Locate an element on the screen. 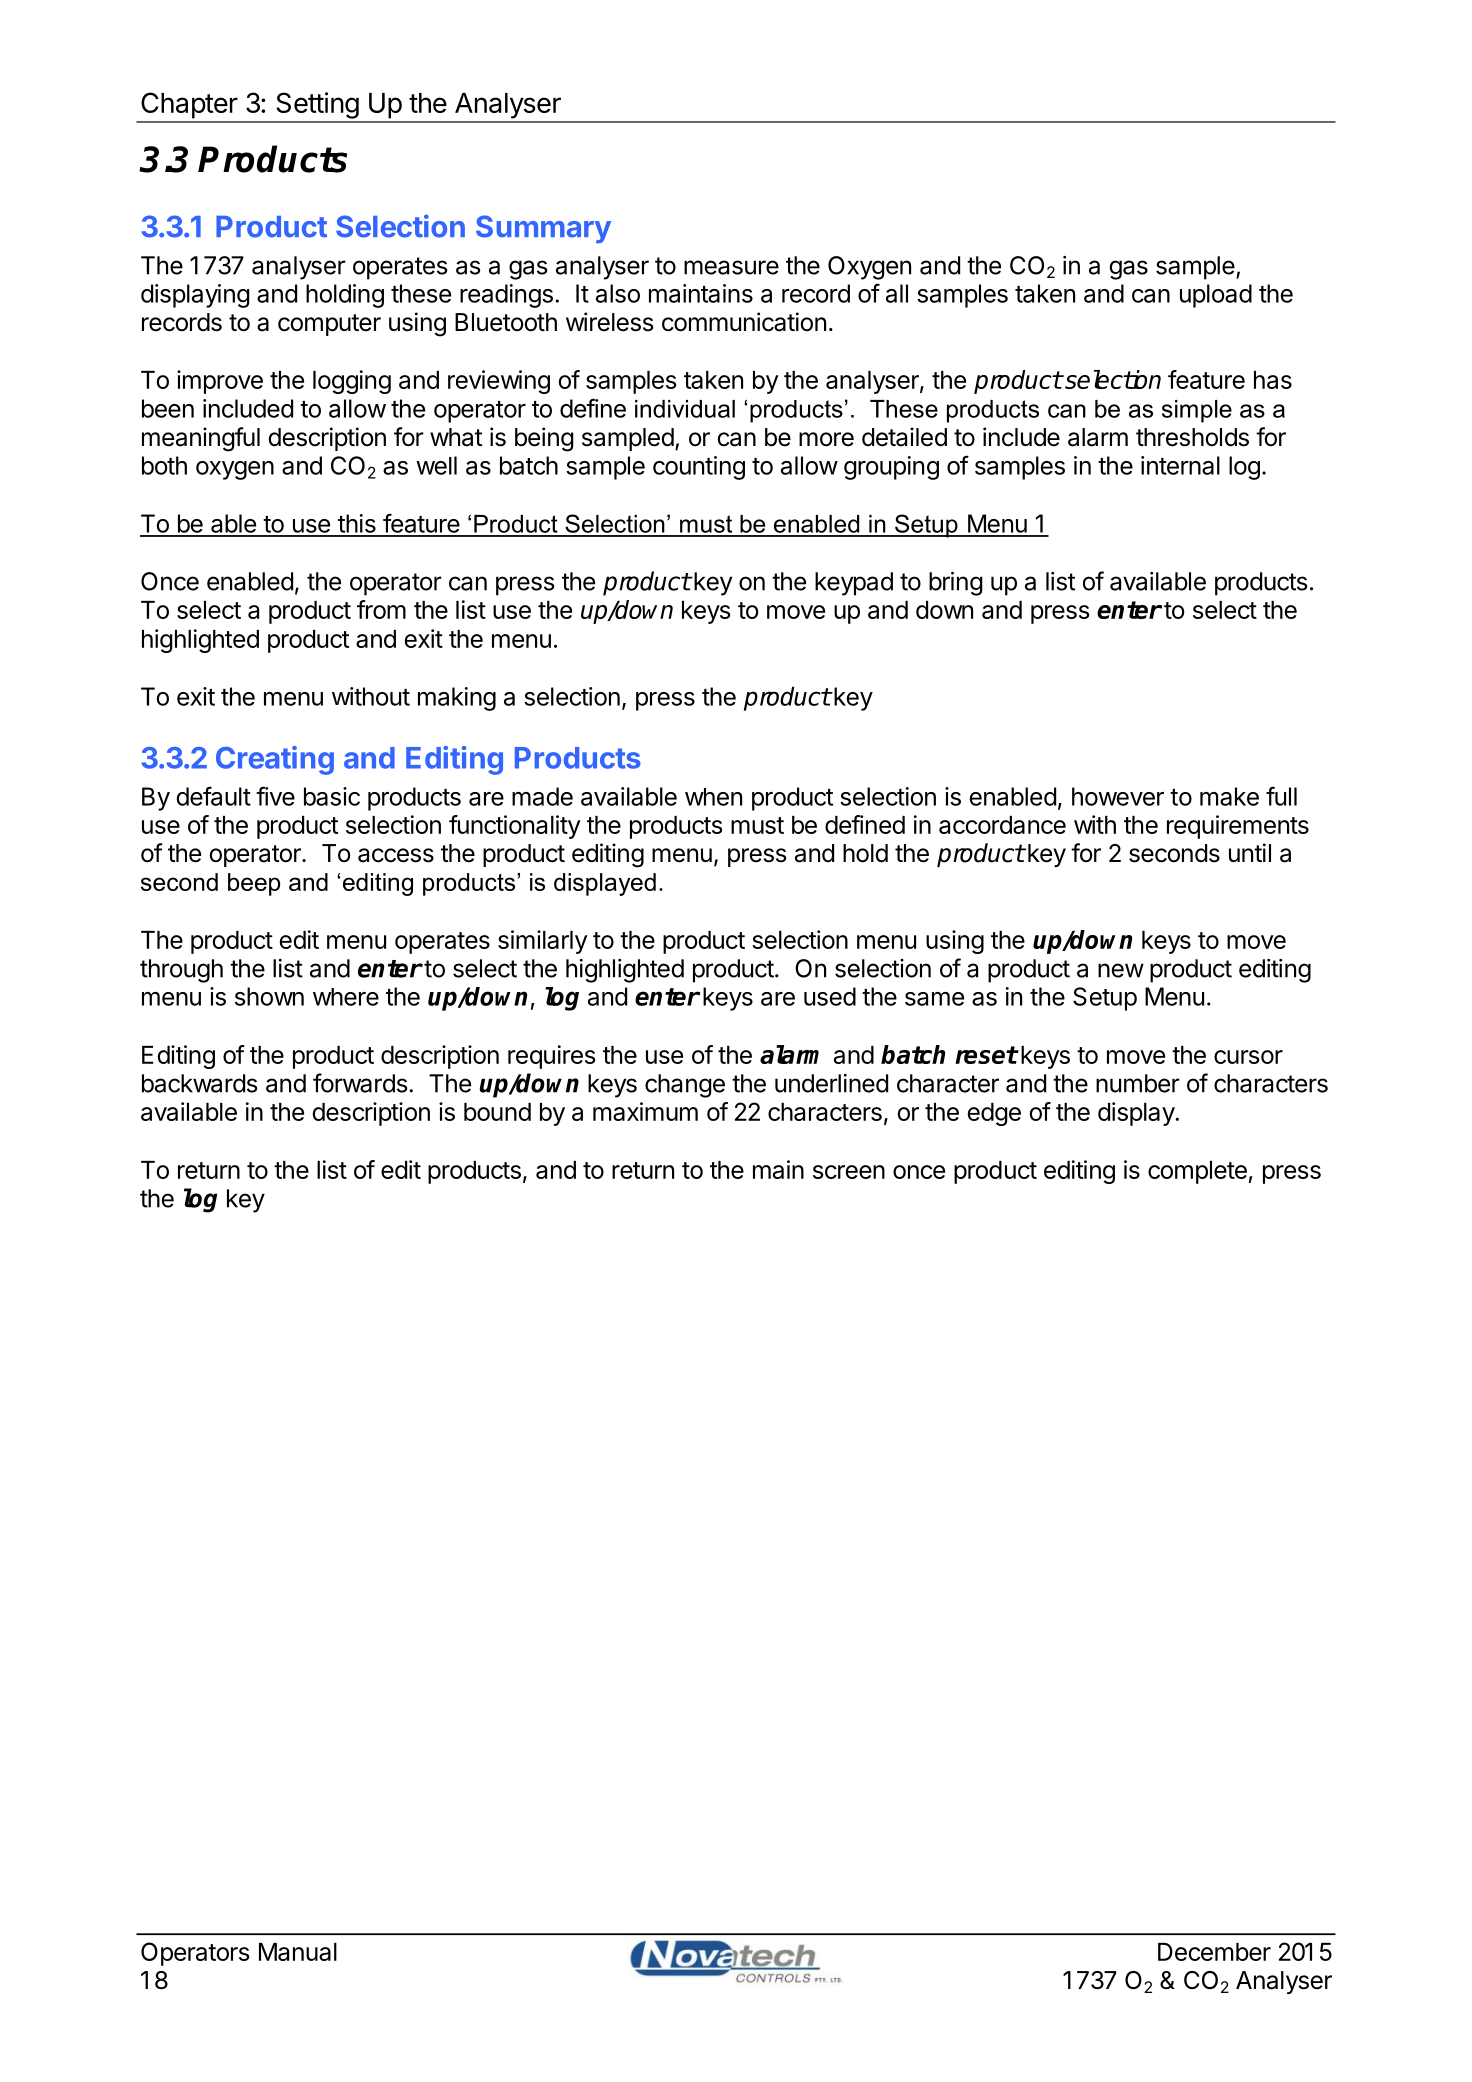  screen is located at coordinates (849, 1172).
